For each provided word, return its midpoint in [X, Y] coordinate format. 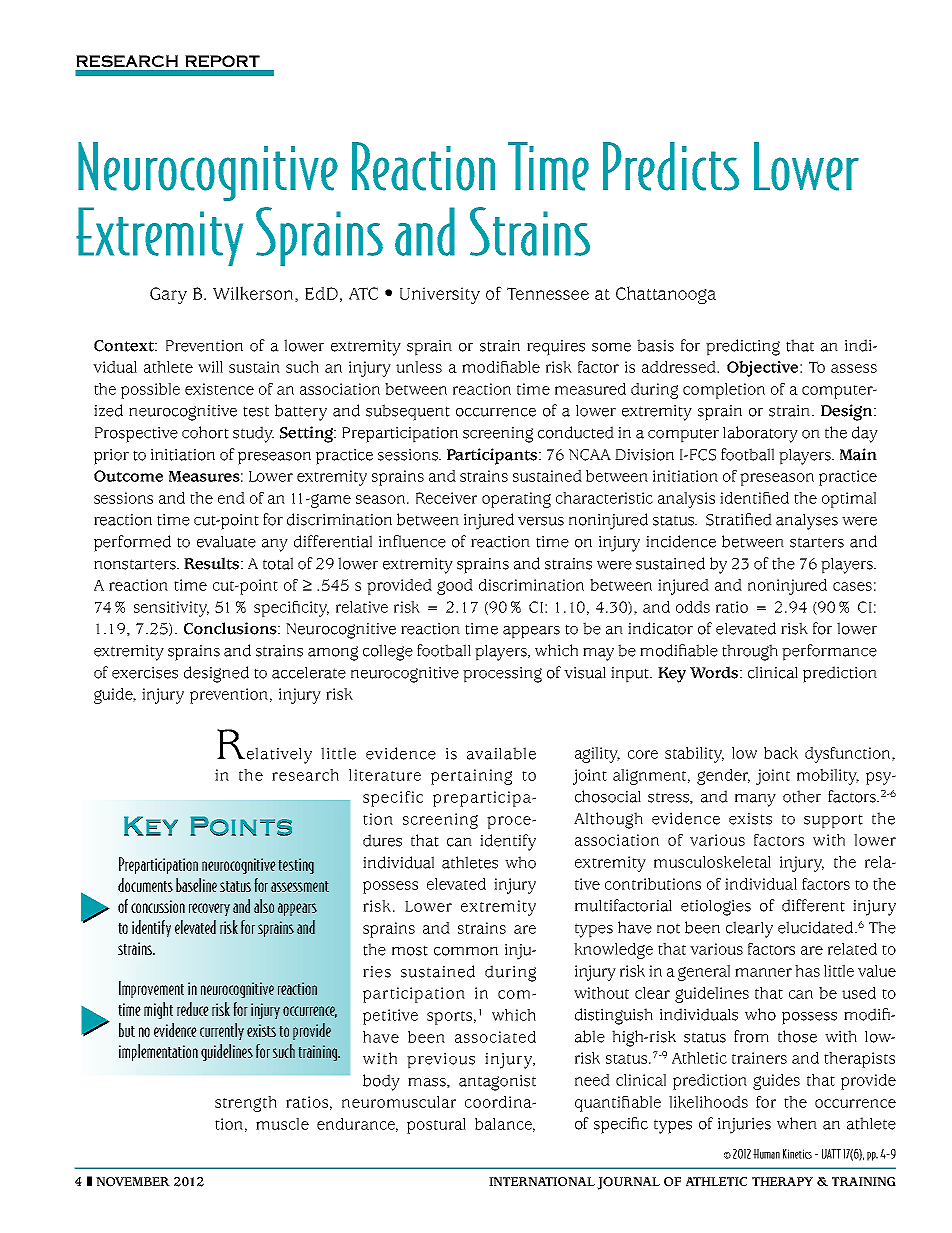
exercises [145, 673]
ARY [173, 297]
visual [585, 672]
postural [436, 1126]
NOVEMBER [133, 1182]
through [750, 652]
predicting [743, 347]
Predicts [671, 166]
